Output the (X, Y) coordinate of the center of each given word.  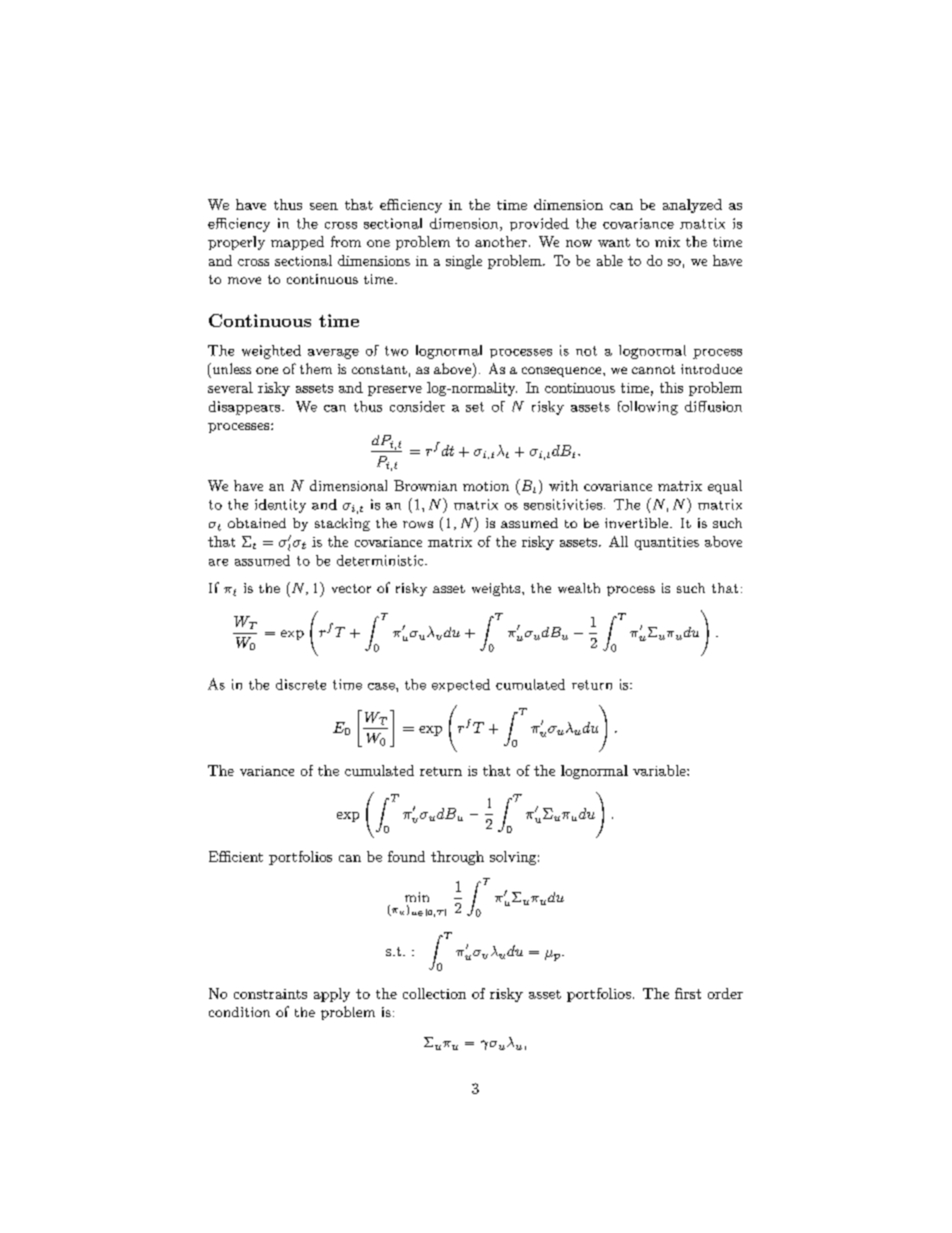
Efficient (236, 856)
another (501, 241)
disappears (246, 408)
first (688, 993)
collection (434, 993)
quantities (667, 543)
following (648, 408)
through (457, 858)
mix (667, 242)
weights (496, 589)
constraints (270, 994)
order (725, 993)
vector (351, 588)
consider (417, 406)
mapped (297, 243)
